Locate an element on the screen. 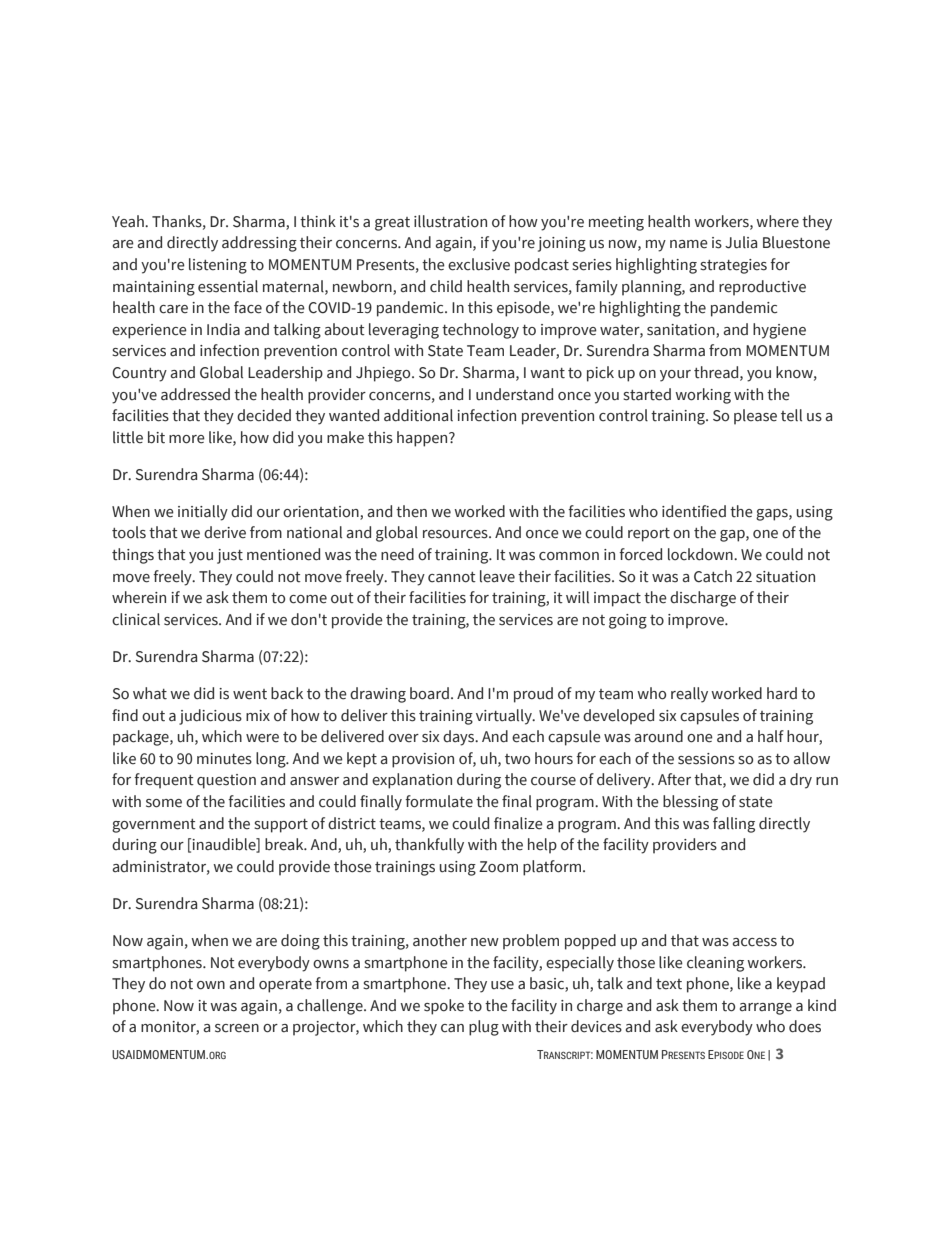 The image size is (952, 1233). screen is located at coordinates (237, 1028).
